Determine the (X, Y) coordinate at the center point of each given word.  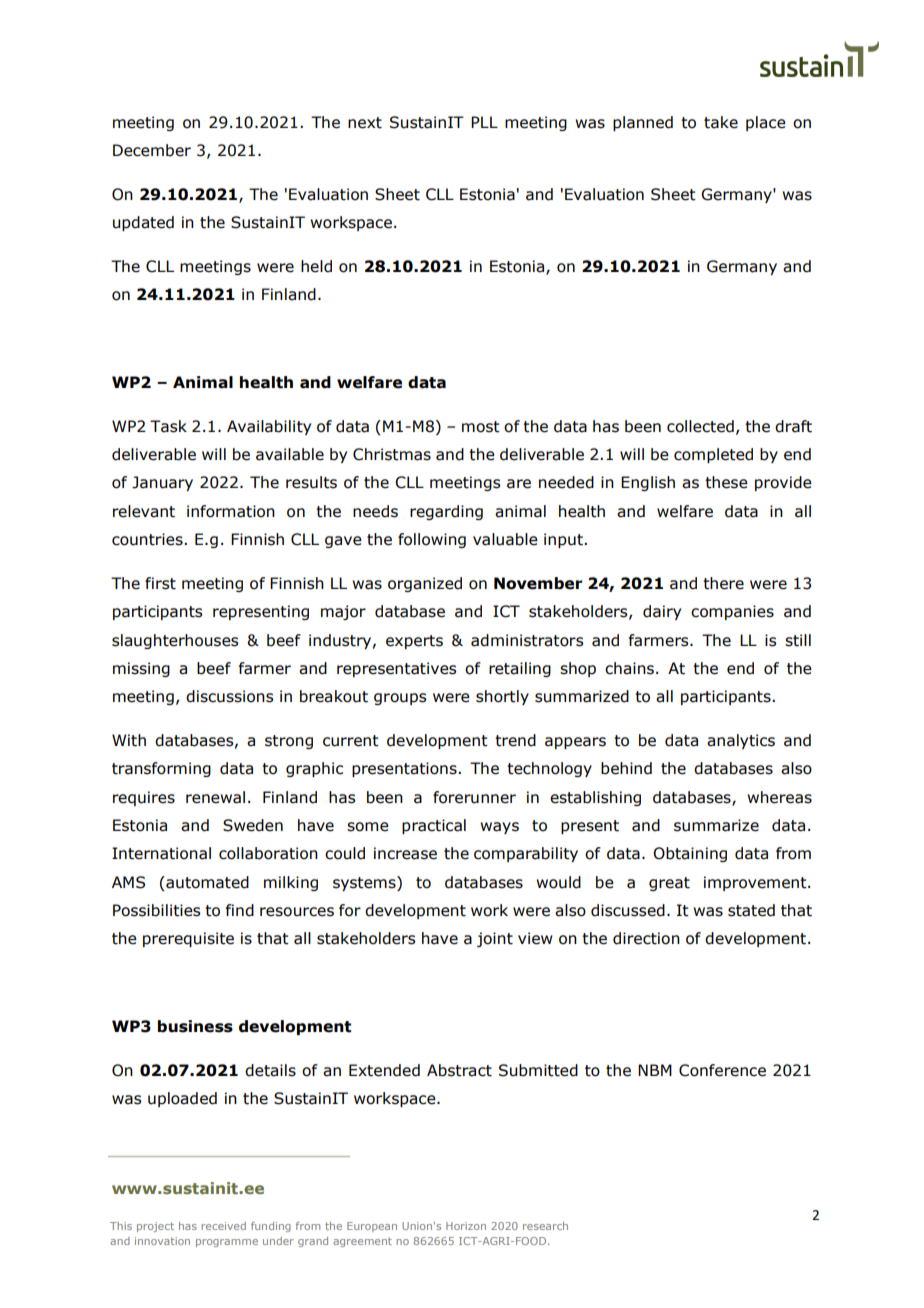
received (223, 1226)
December (152, 150)
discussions (229, 696)
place (766, 123)
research (545, 1226)
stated (751, 910)
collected (700, 426)
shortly (502, 697)
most (481, 427)
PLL (484, 122)
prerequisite (188, 939)
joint (495, 939)
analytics (741, 741)
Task (168, 426)
